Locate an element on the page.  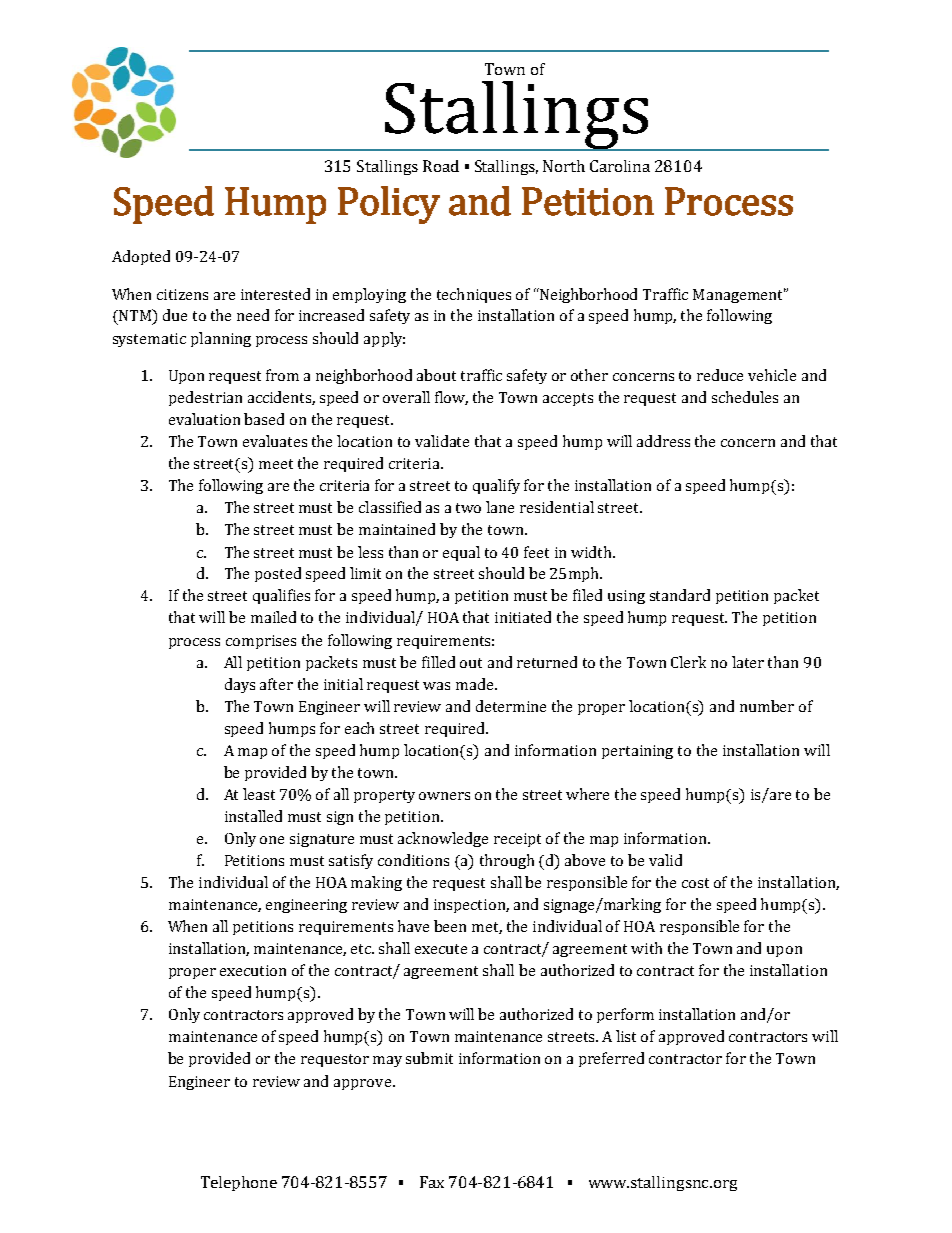
Adopted is located at coordinates (141, 257).
